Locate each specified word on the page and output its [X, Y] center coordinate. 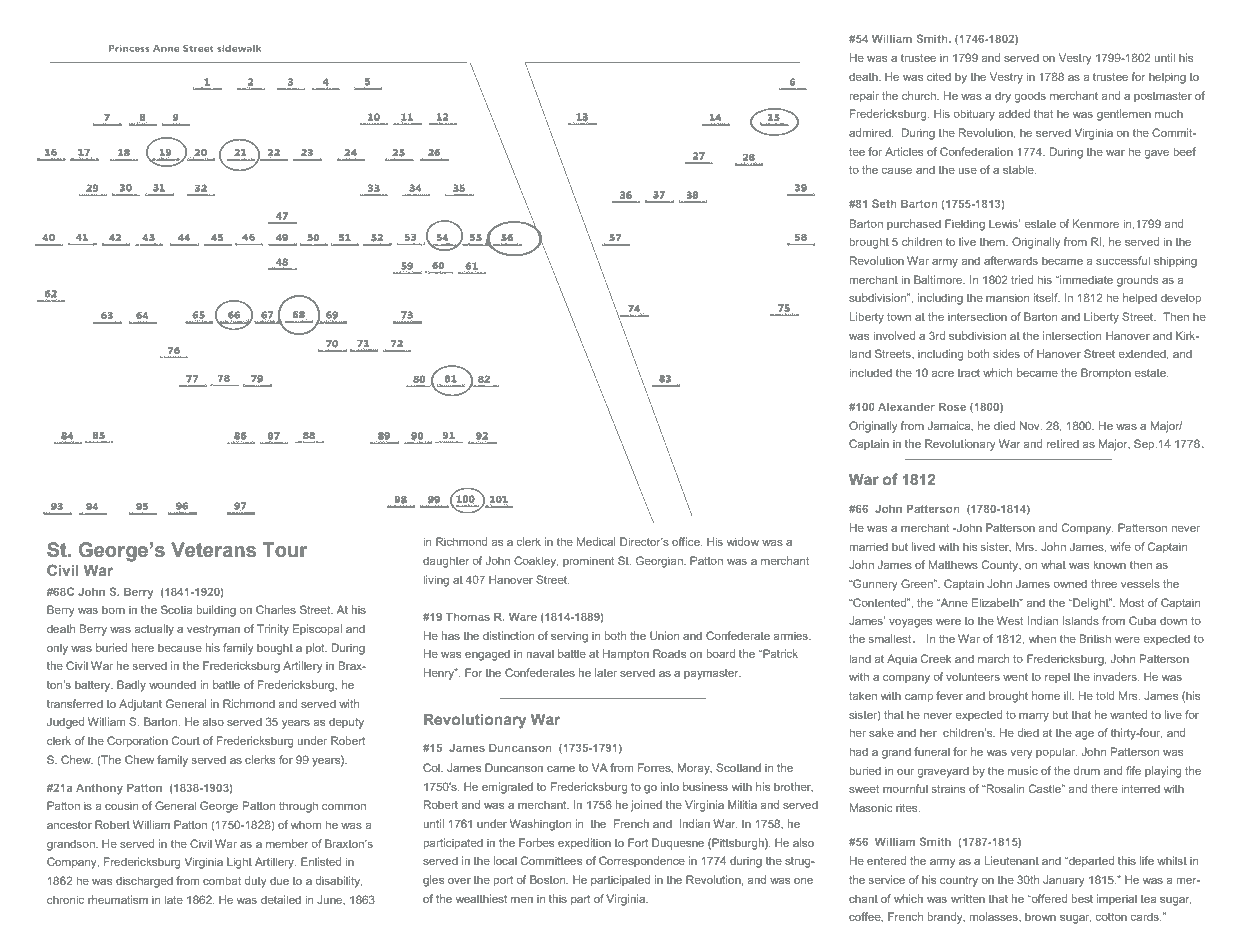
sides [1006, 353]
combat [222, 880]
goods [1030, 97]
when [1042, 639]
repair [864, 97]
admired [871, 132]
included [870, 372]
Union [664, 635]
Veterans [213, 550]
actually [154, 630]
